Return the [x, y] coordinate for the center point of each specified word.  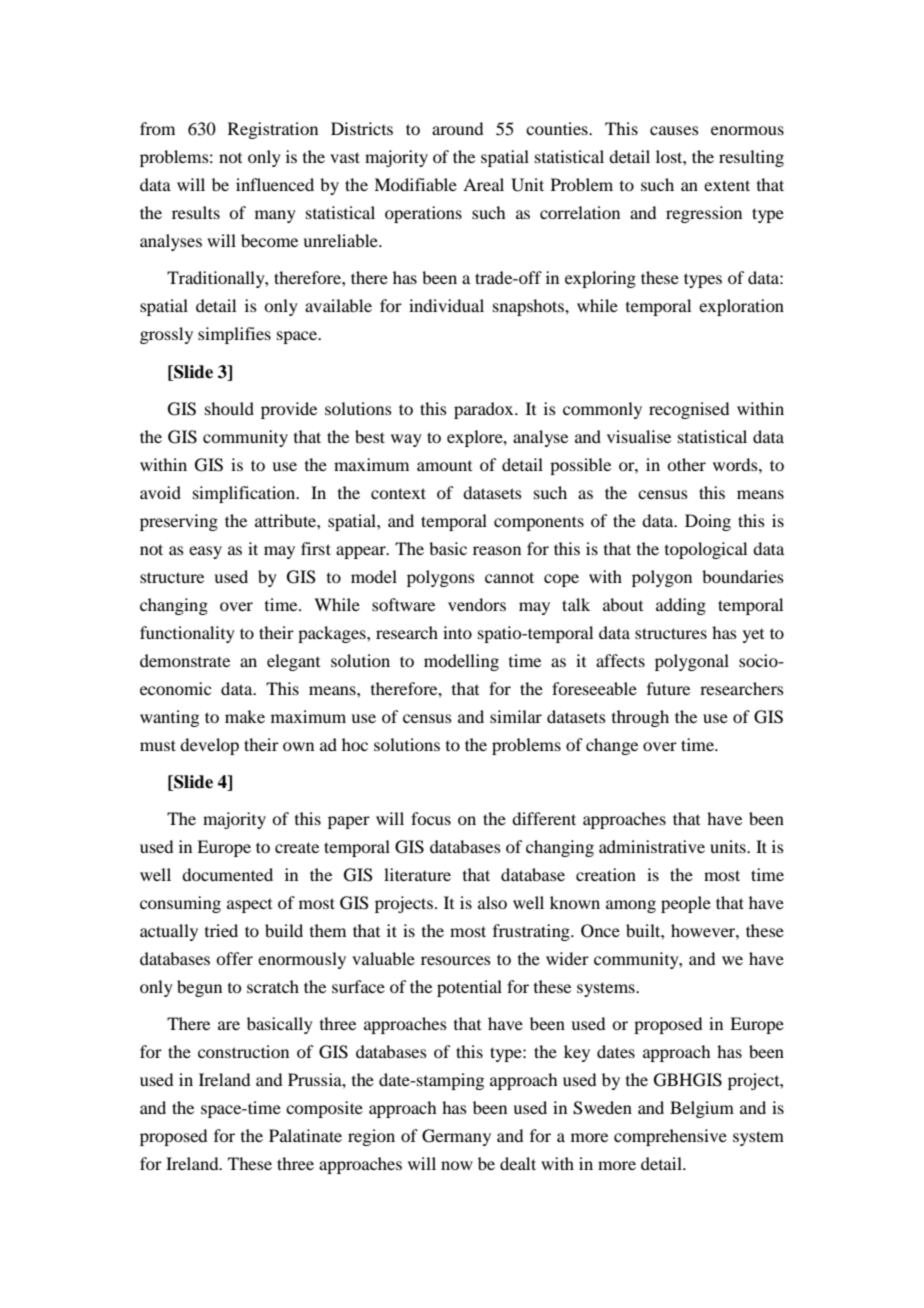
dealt [518, 1163]
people [686, 904]
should [229, 408]
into [457, 632]
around [457, 128]
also [492, 902]
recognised [689, 410]
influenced [275, 184]
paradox [485, 410]
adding [681, 606]
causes [674, 130]
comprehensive [670, 1137]
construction [243, 1051]
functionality [187, 634]
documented [227, 874]
